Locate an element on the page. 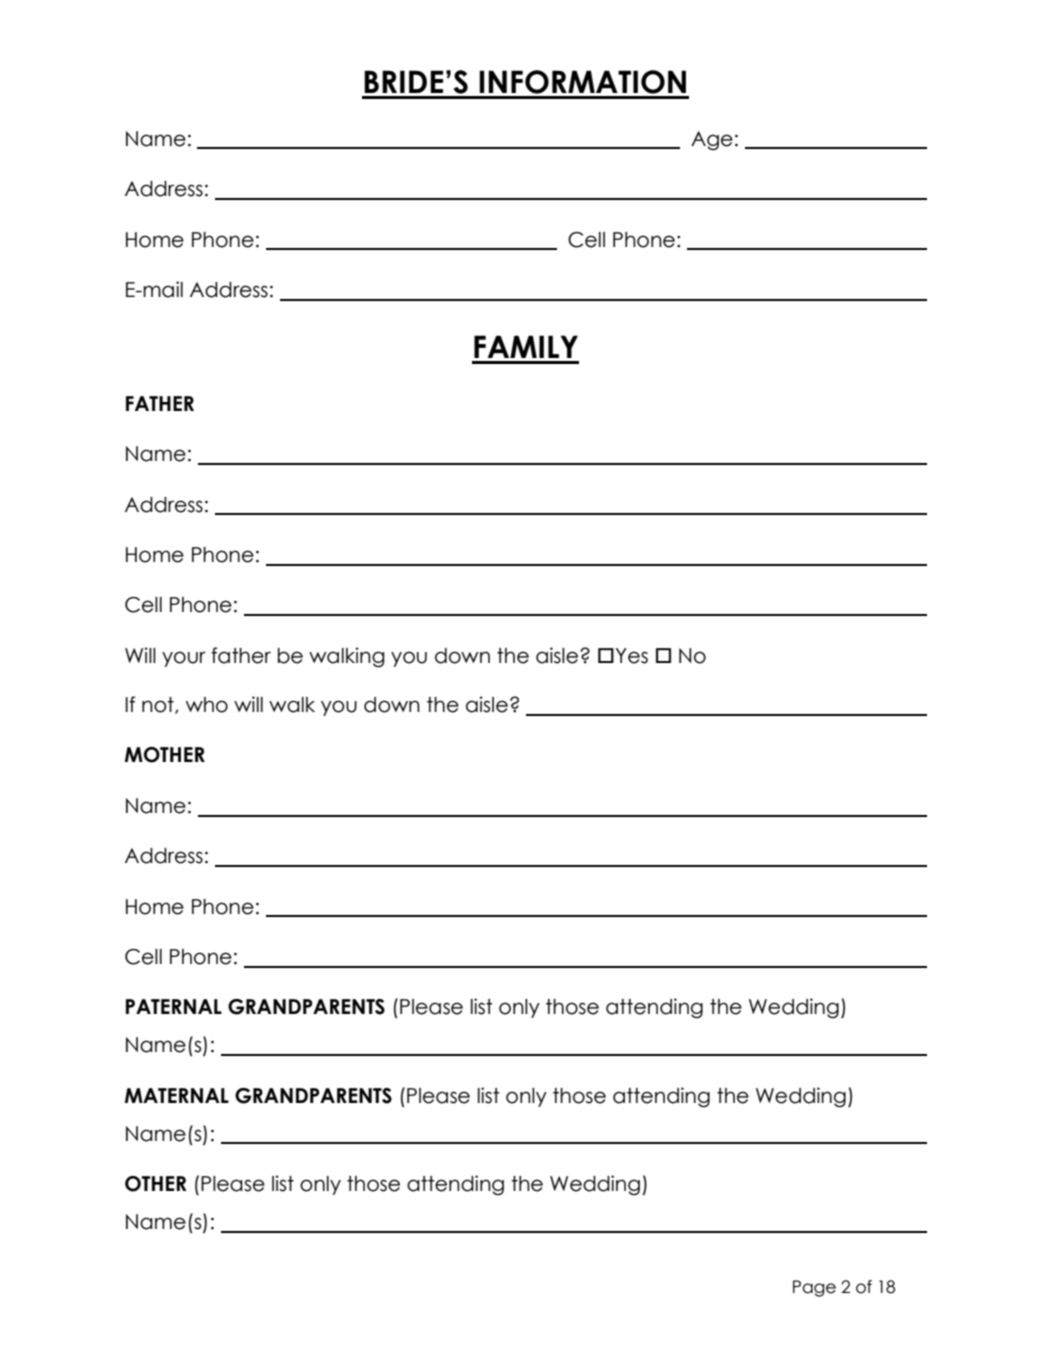 The height and width of the image is (1358, 1049). PATERNAL is located at coordinates (174, 1006).
